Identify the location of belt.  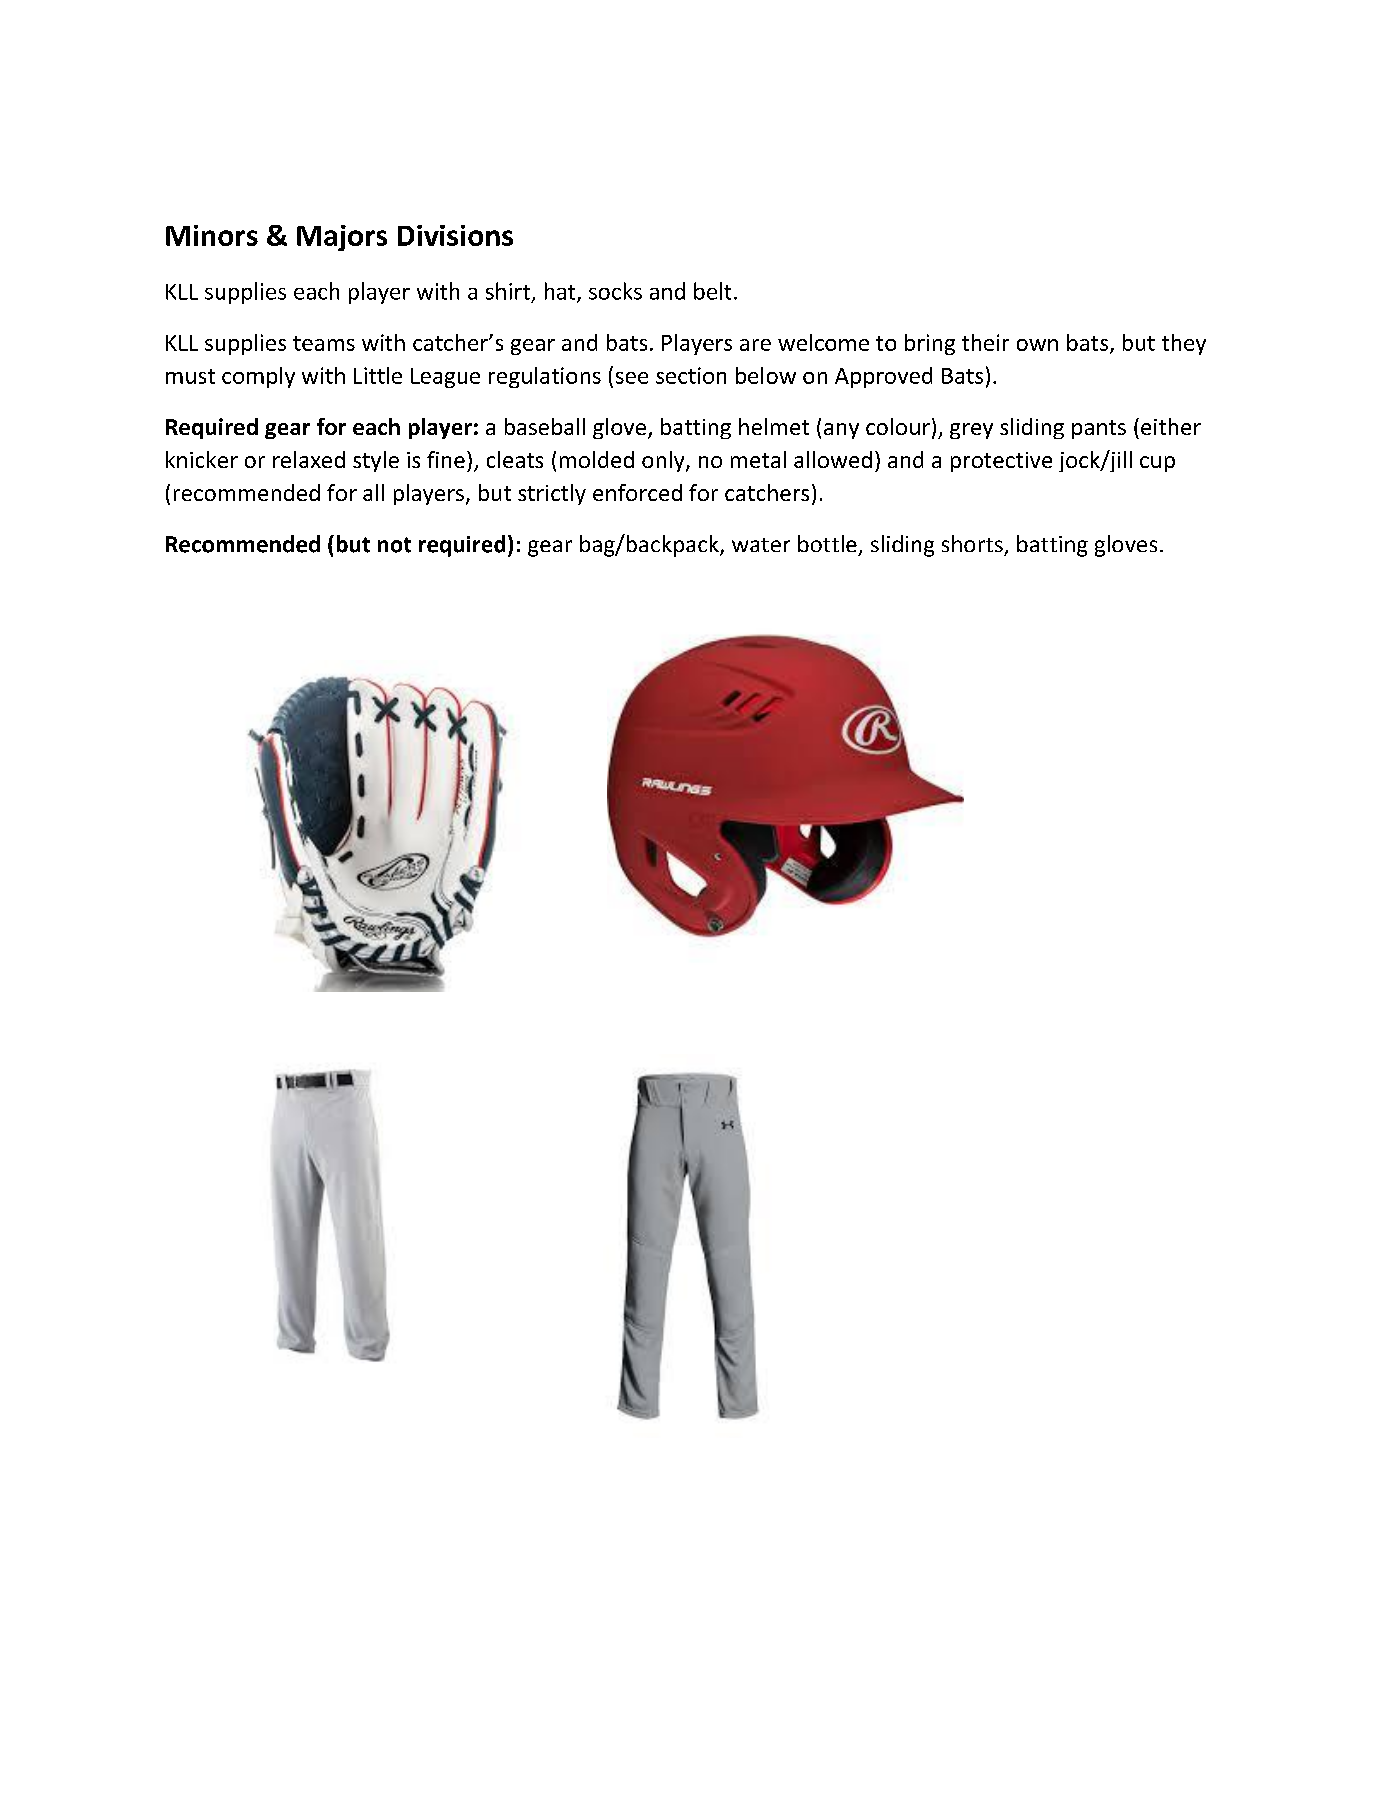
(712, 291).
